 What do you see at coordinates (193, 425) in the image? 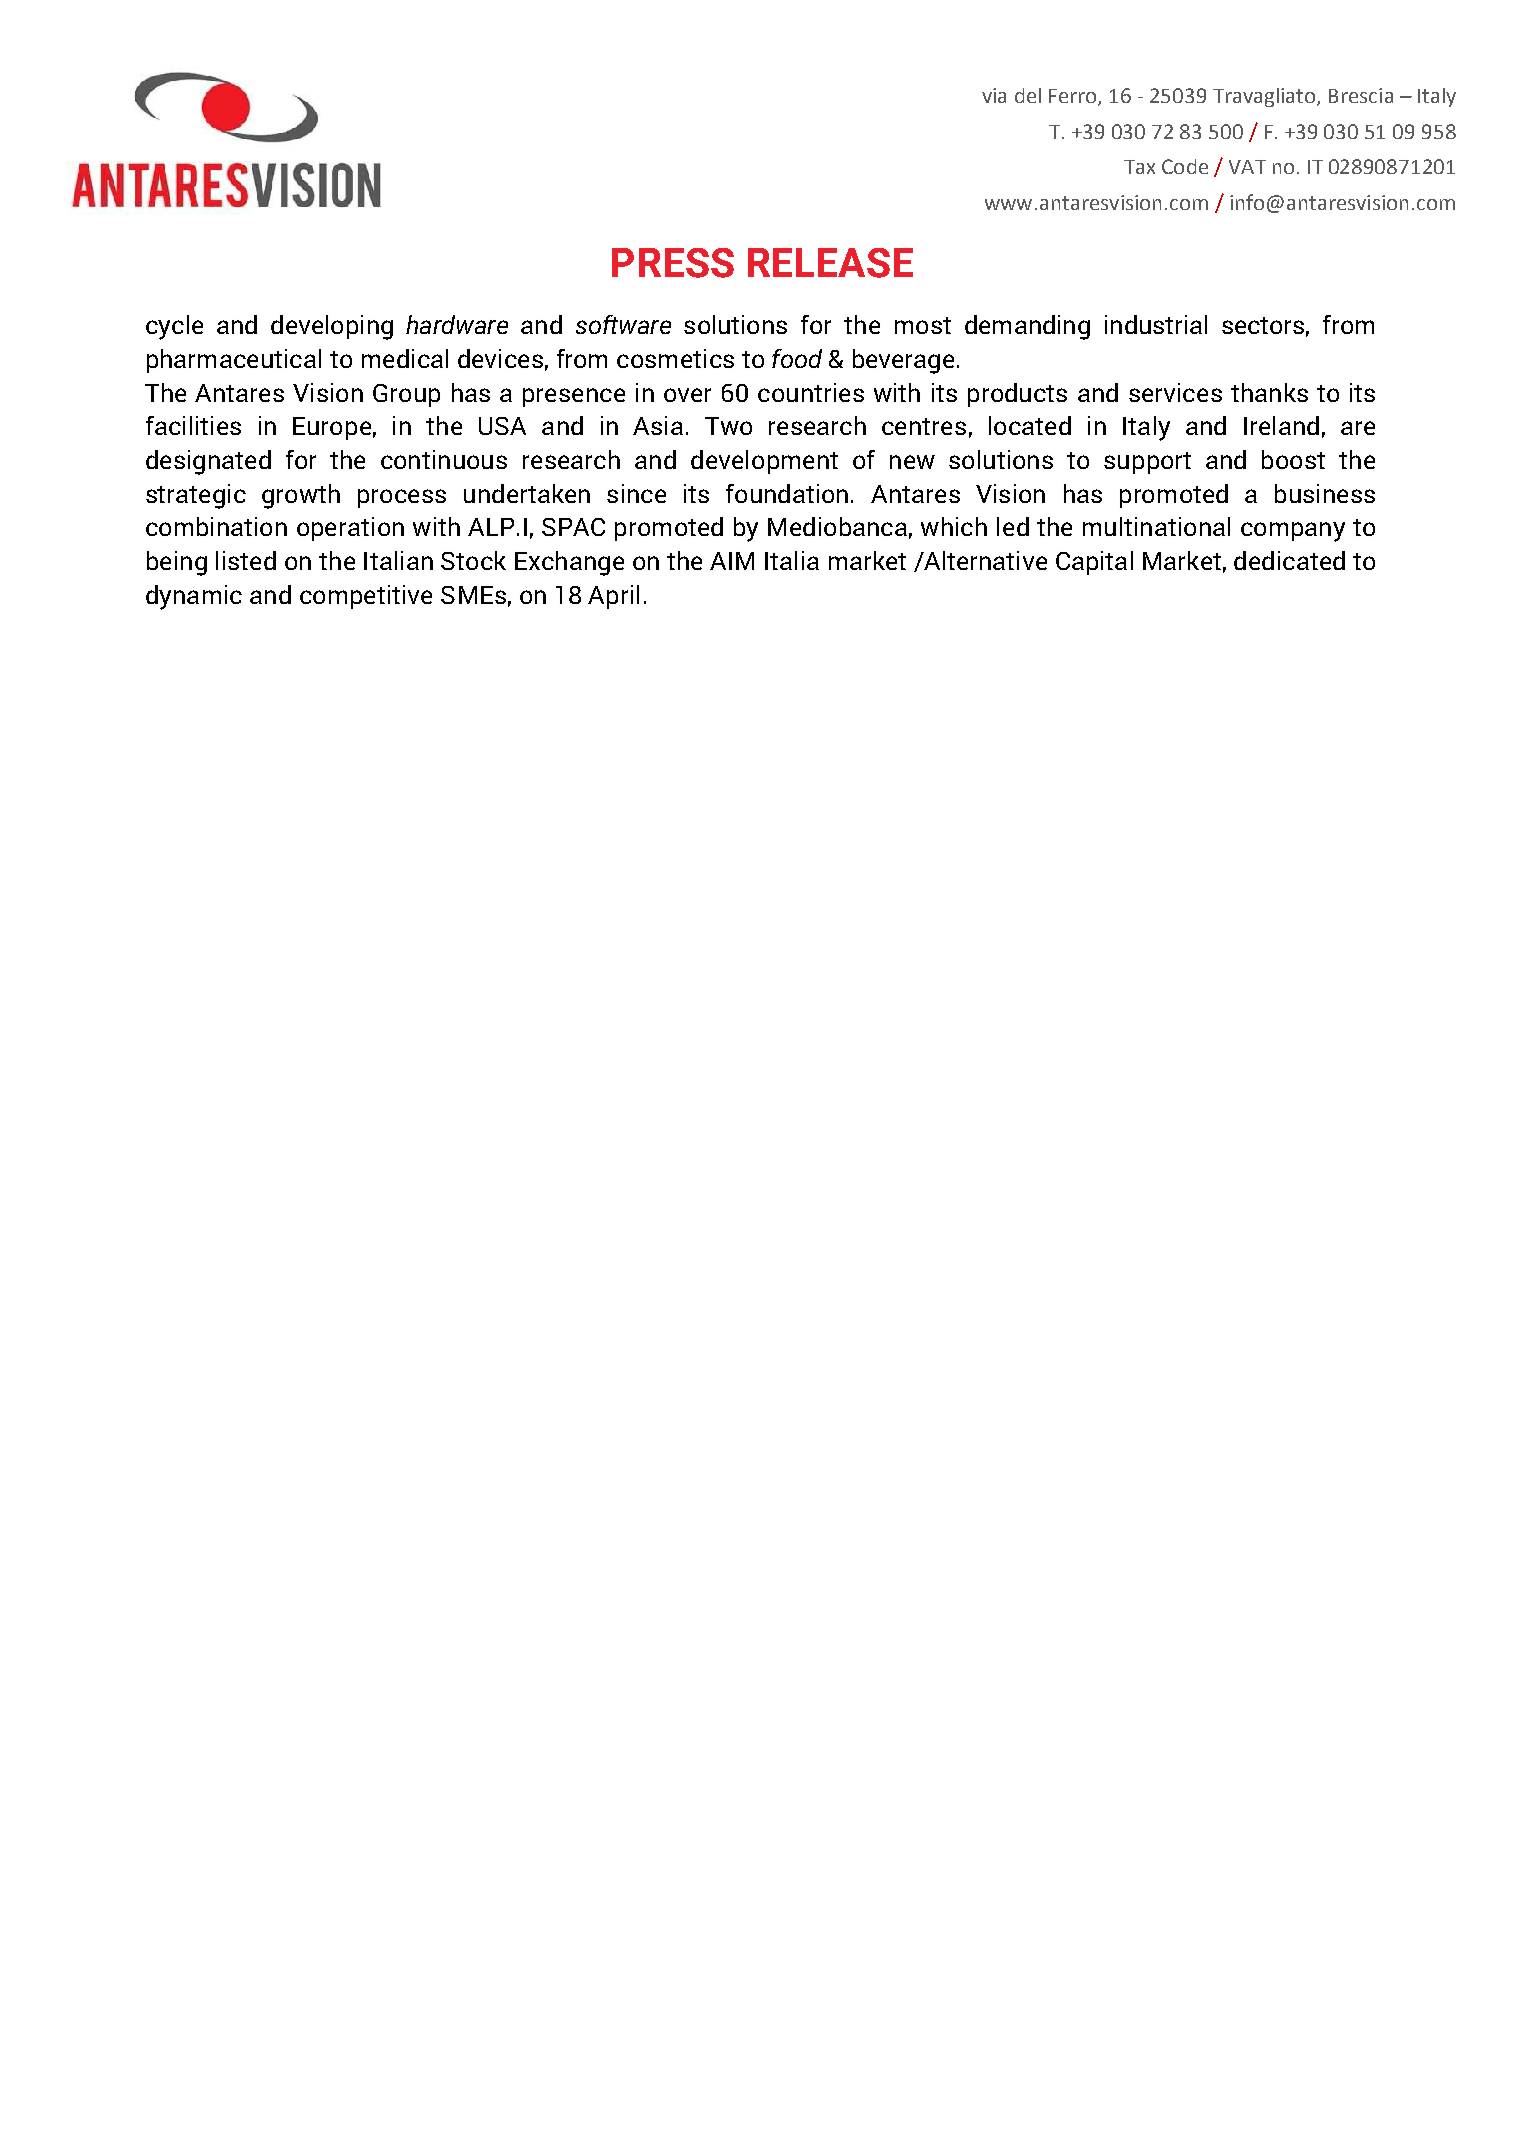
I see `facilities` at bounding box center [193, 425].
